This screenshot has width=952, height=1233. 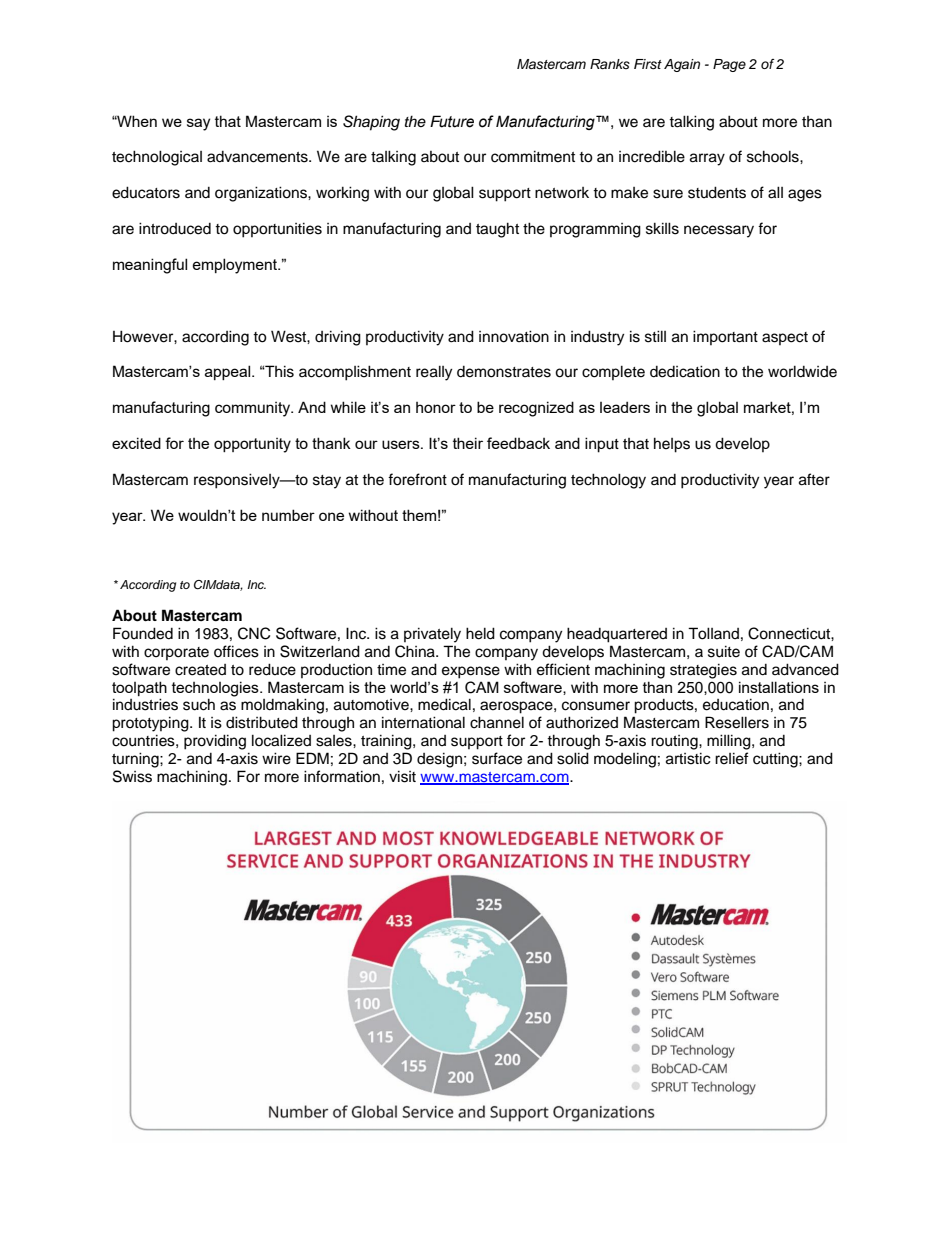 I want to click on providing, so click(x=215, y=742).
